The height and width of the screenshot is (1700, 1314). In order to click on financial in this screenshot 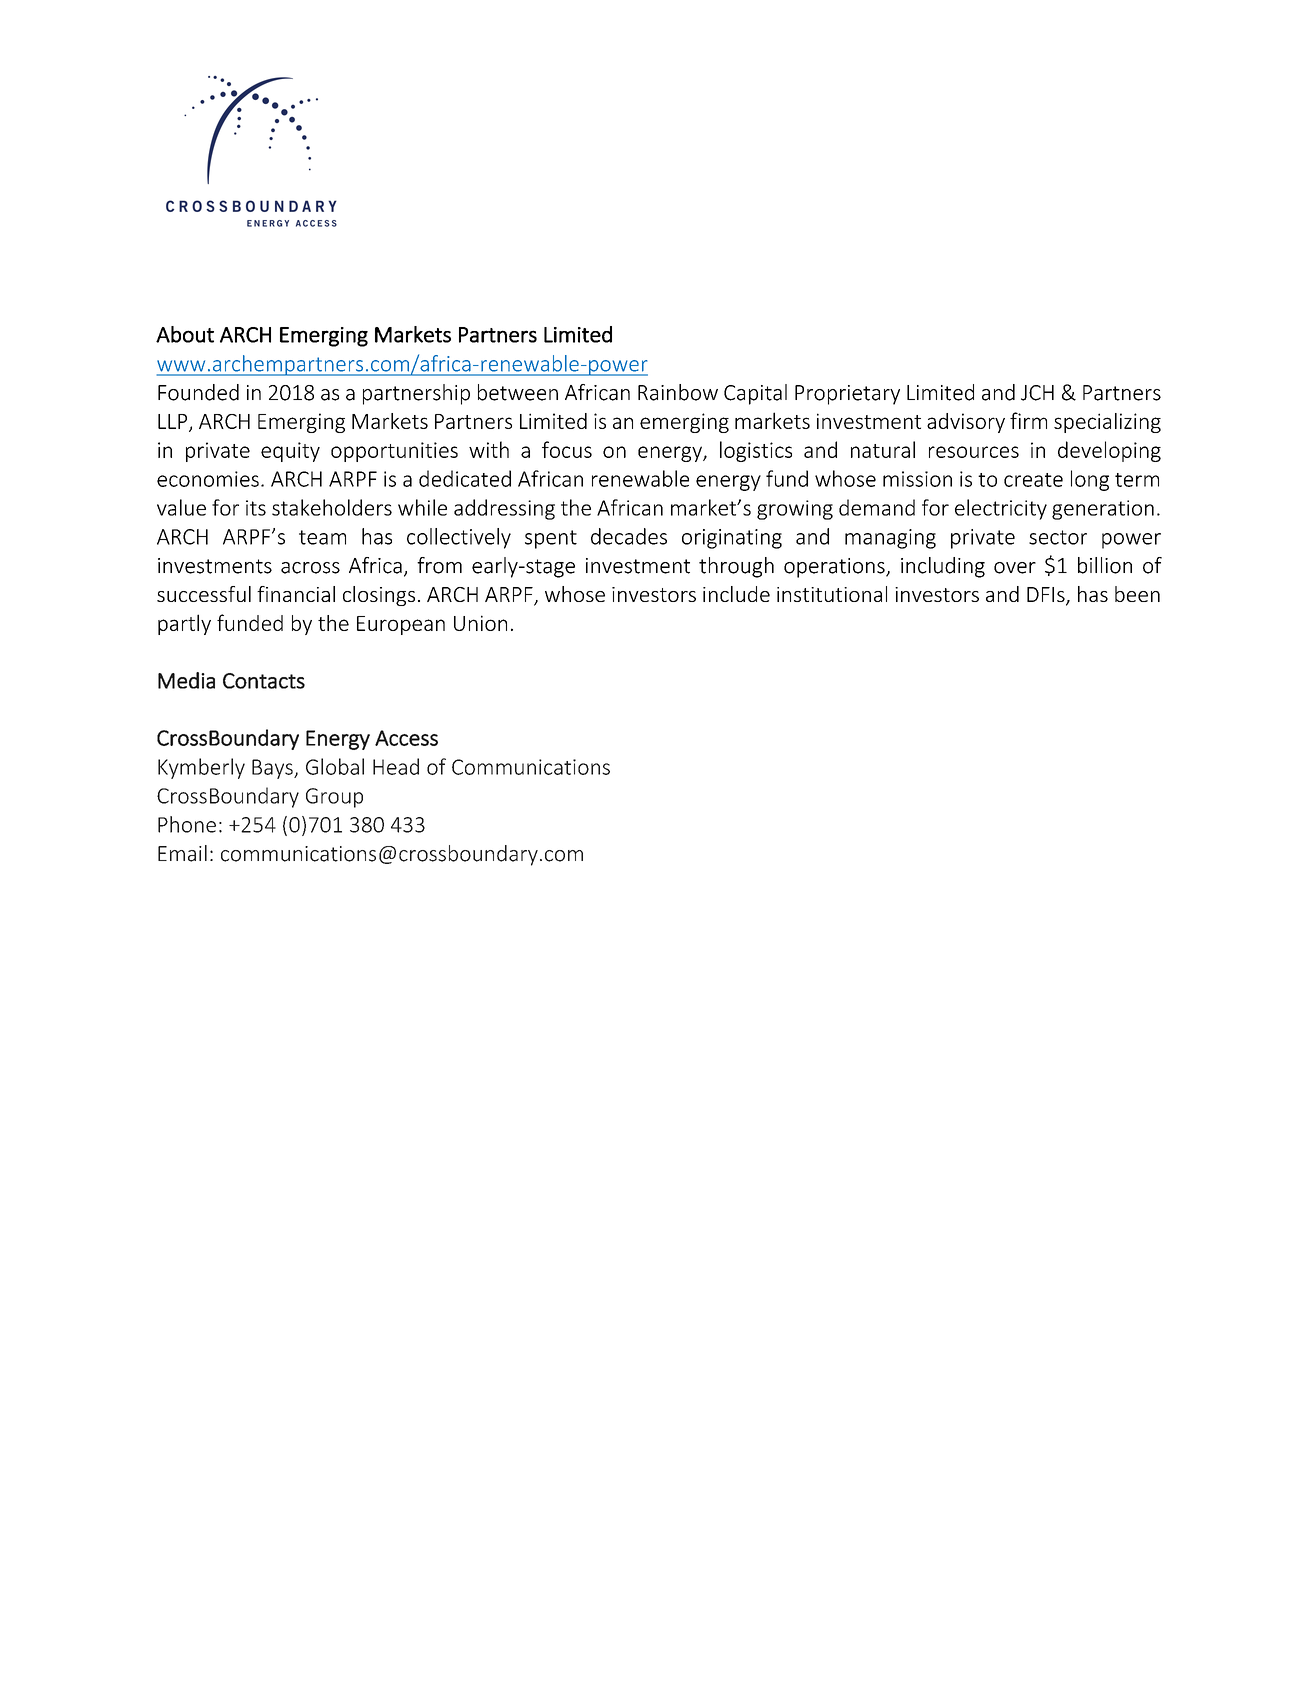, I will do `click(296, 594)`.
